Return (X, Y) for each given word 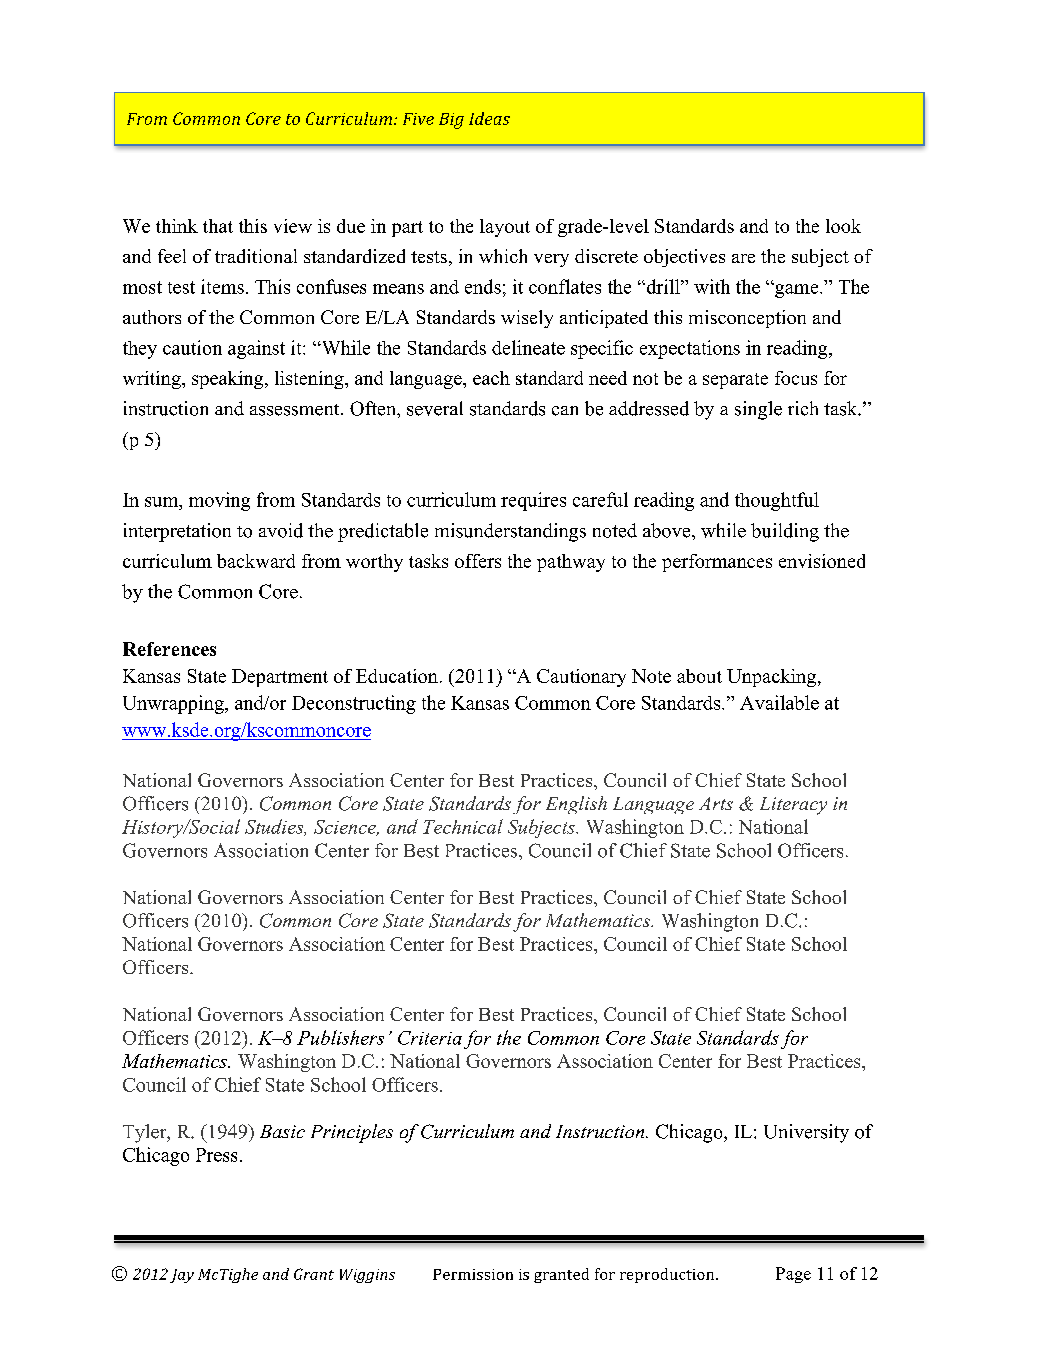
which (503, 256)
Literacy (793, 806)
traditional (256, 256)
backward (256, 561)
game (797, 290)
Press (216, 1155)
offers (478, 561)
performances (717, 563)
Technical (463, 826)
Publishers (340, 1037)
